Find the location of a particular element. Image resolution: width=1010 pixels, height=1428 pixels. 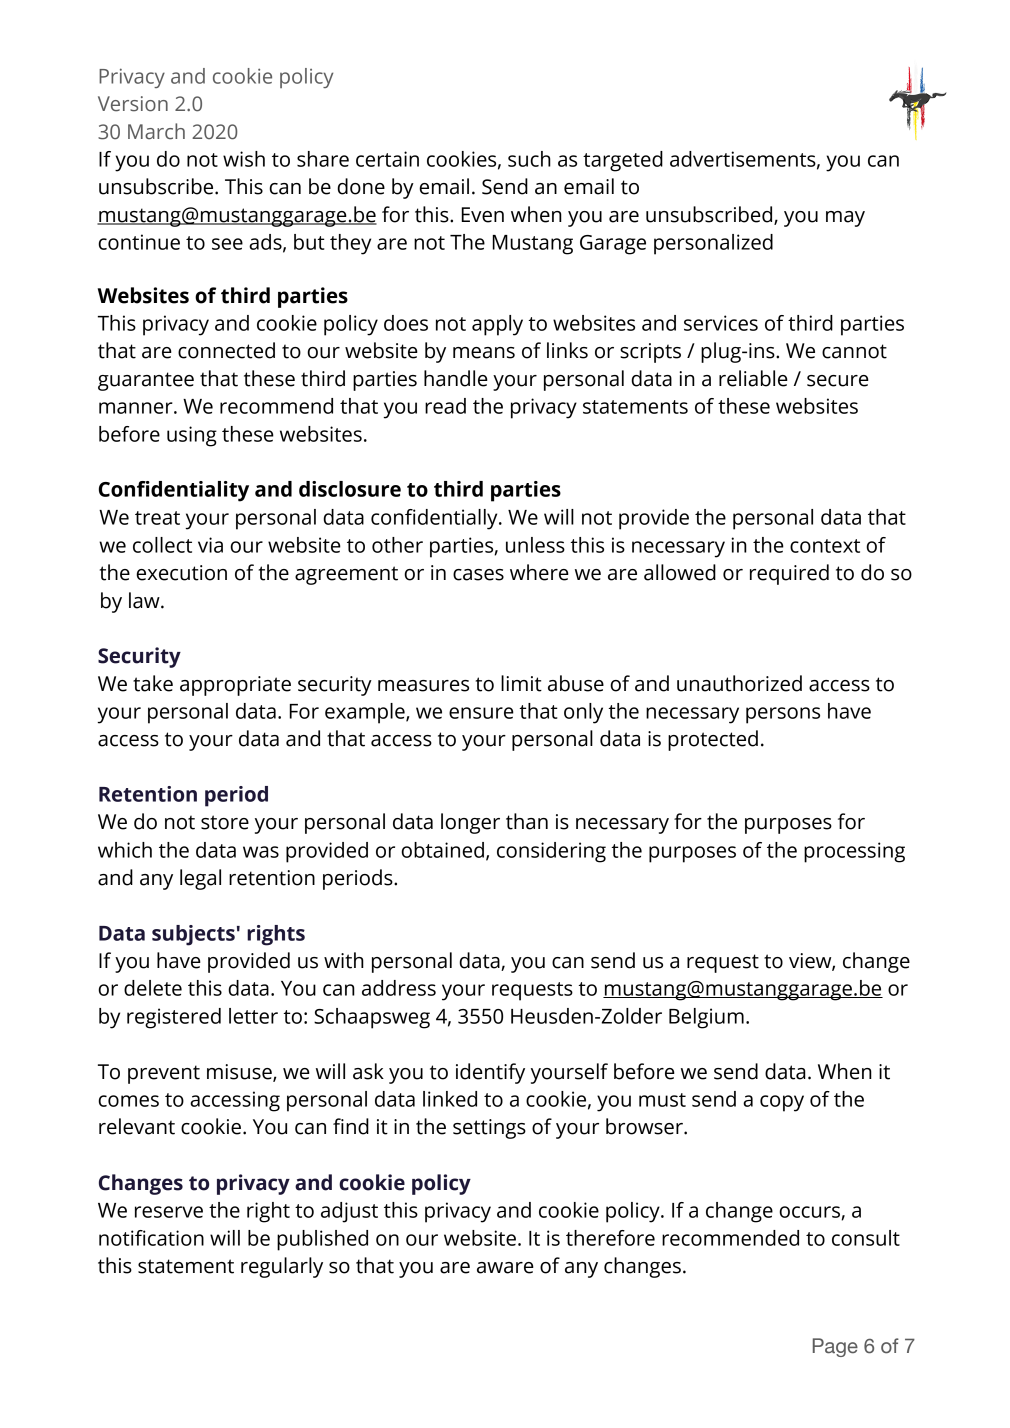

regularly is located at coordinates (282, 1267).
